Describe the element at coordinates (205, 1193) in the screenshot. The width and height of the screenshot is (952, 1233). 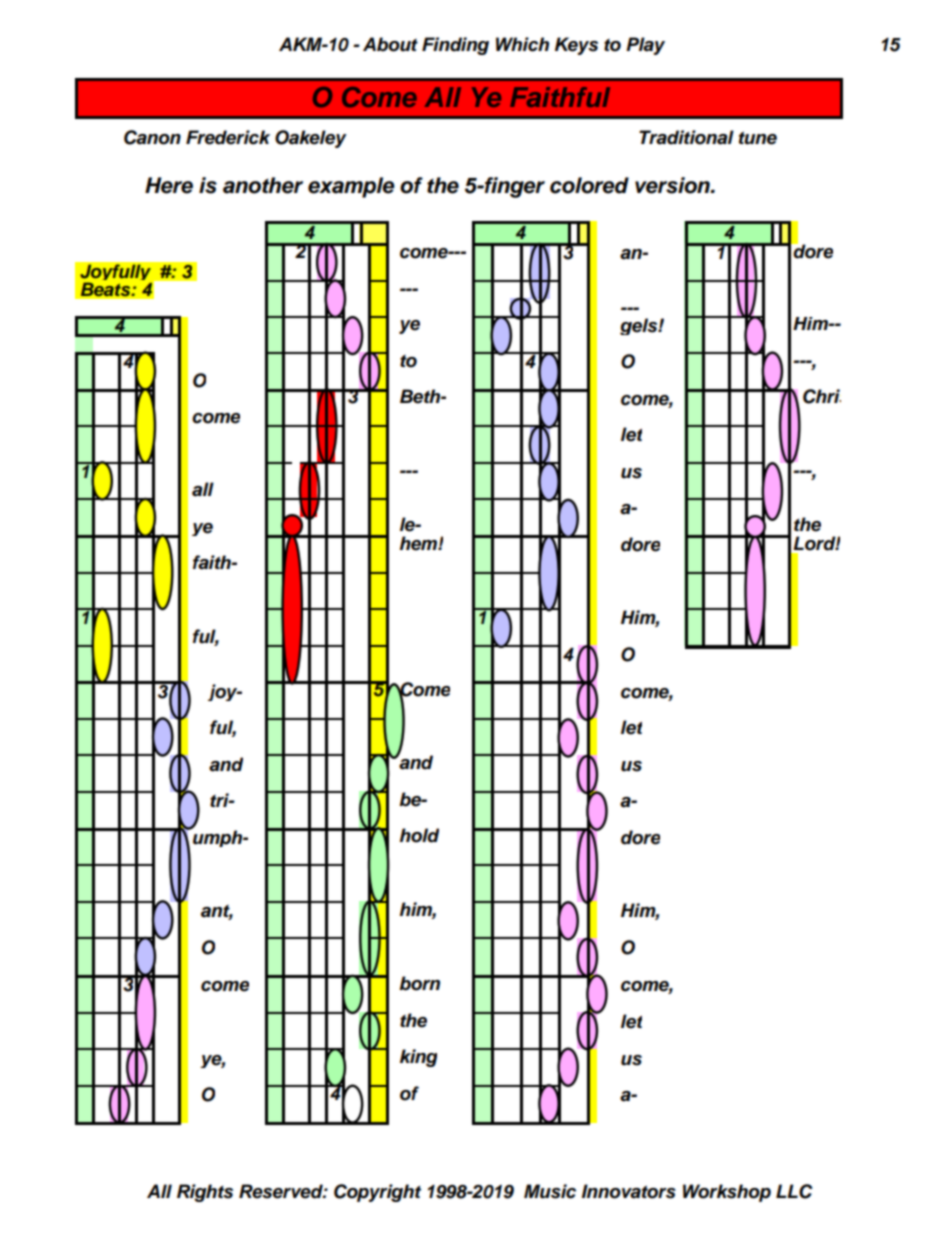
I see `Rights` at that location.
